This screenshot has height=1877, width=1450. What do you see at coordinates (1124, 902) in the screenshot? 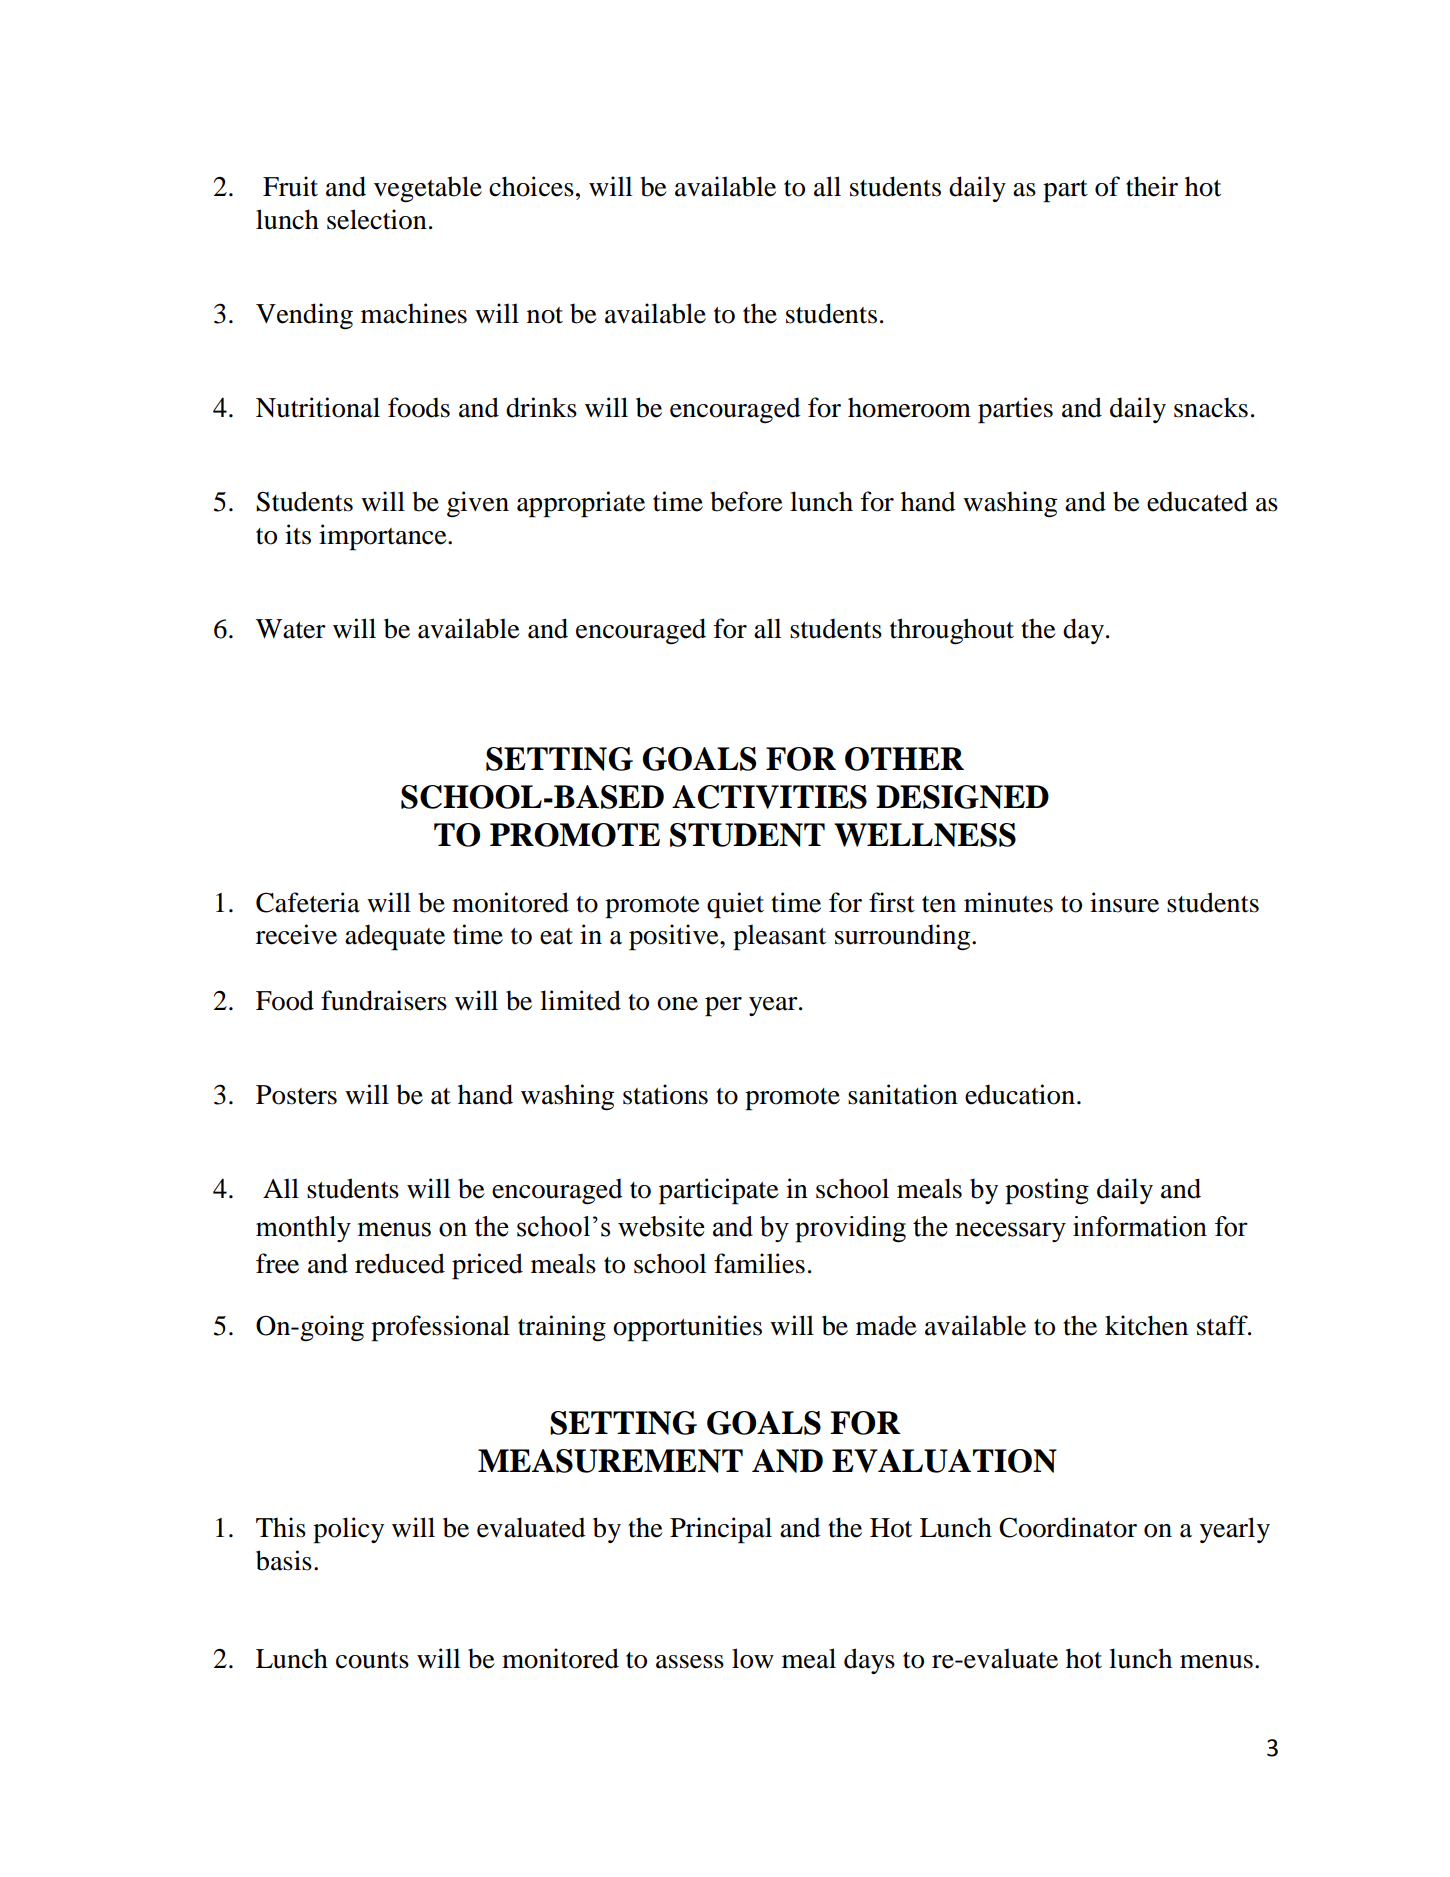
I see `insure` at bounding box center [1124, 902].
